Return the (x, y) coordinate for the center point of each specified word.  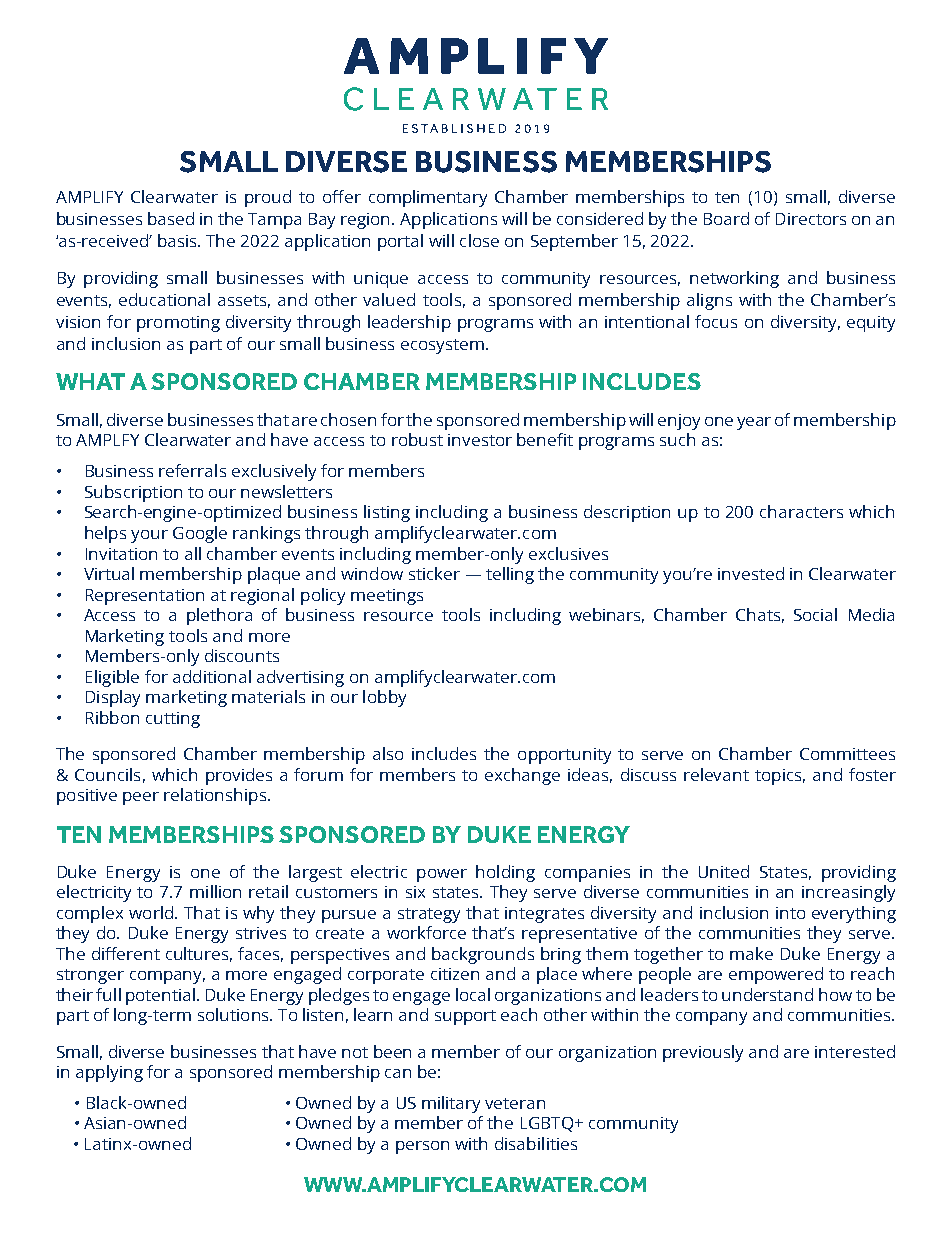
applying (109, 1073)
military (451, 1104)
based (171, 218)
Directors (811, 219)
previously (703, 1053)
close (479, 240)
